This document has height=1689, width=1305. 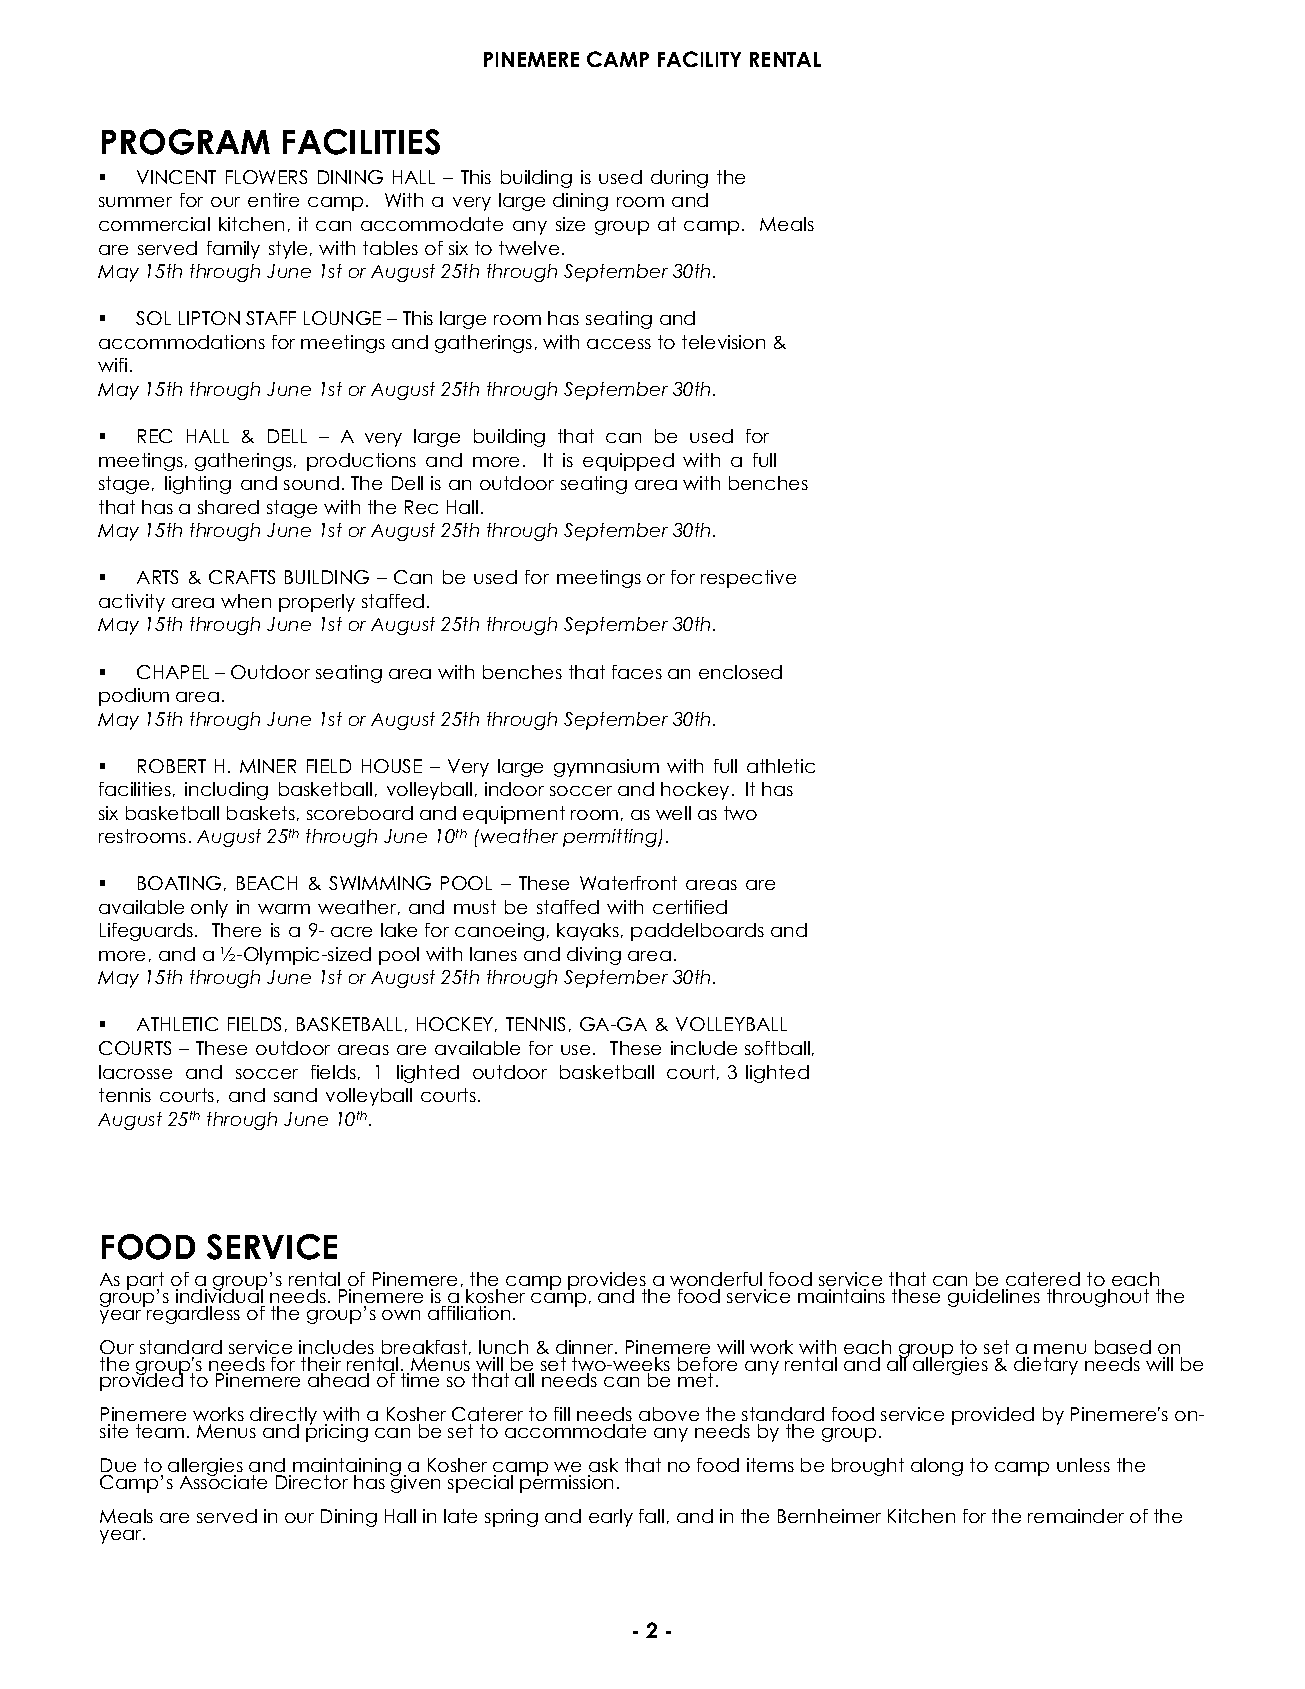 What do you see at coordinates (226, 791) in the document?
I see `including` at bounding box center [226, 791].
